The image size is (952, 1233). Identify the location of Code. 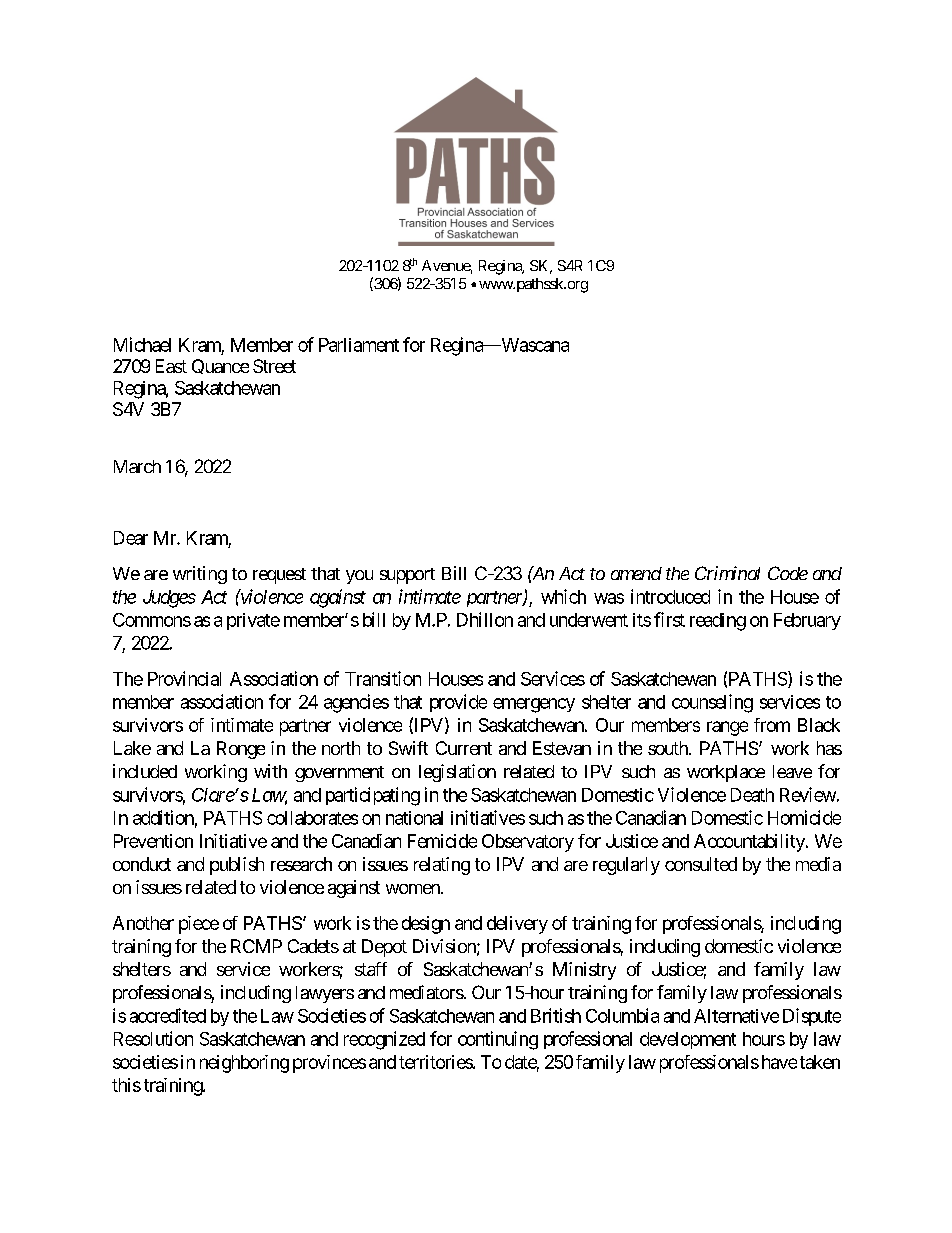
(788, 573).
